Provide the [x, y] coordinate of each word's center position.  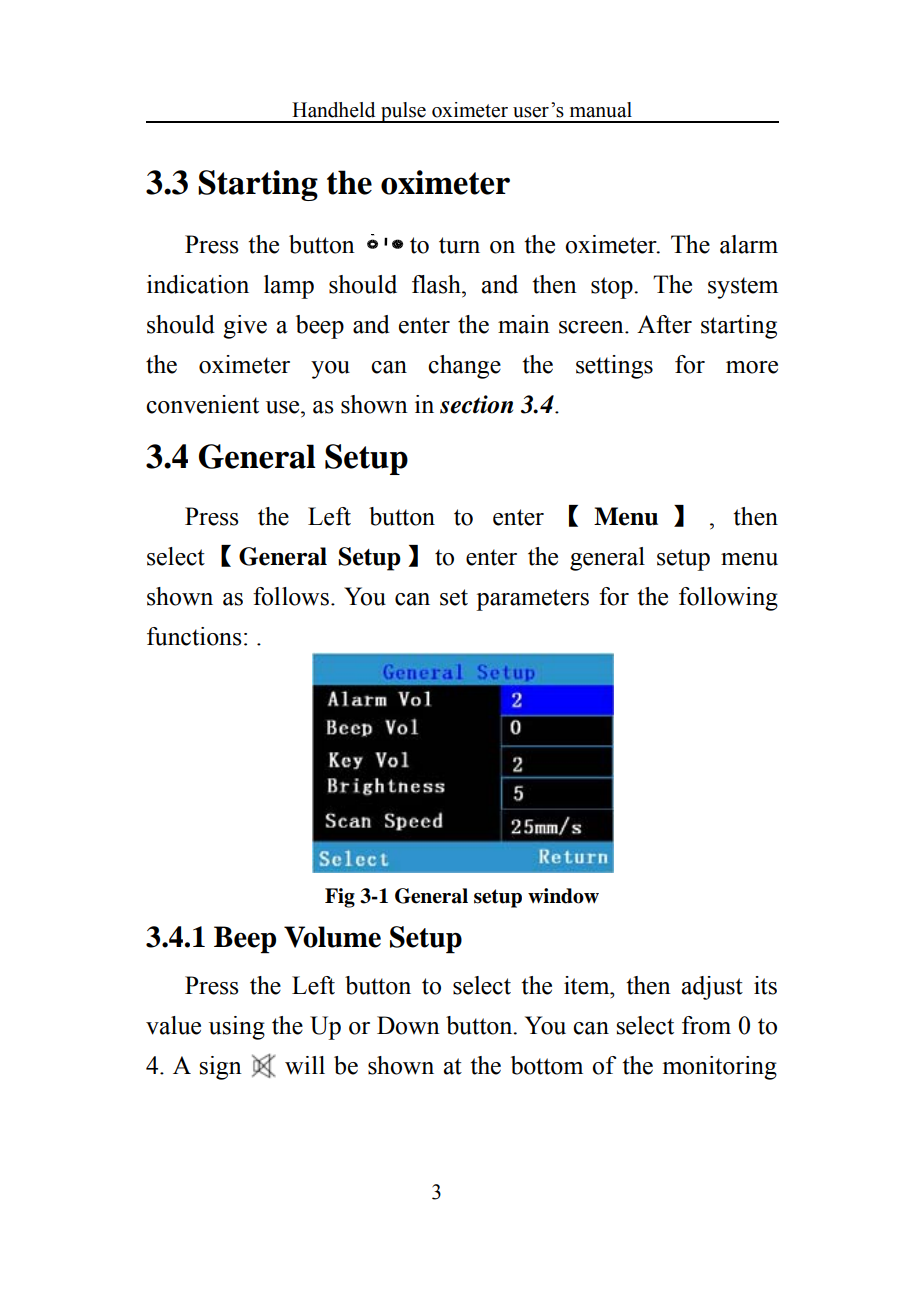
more [752, 367]
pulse [403, 112]
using [237, 1028]
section [476, 404]
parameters [532, 600]
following [728, 599]
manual [601, 110]
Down [408, 1025]
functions [194, 636]
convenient [202, 404]
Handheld [333, 110]
